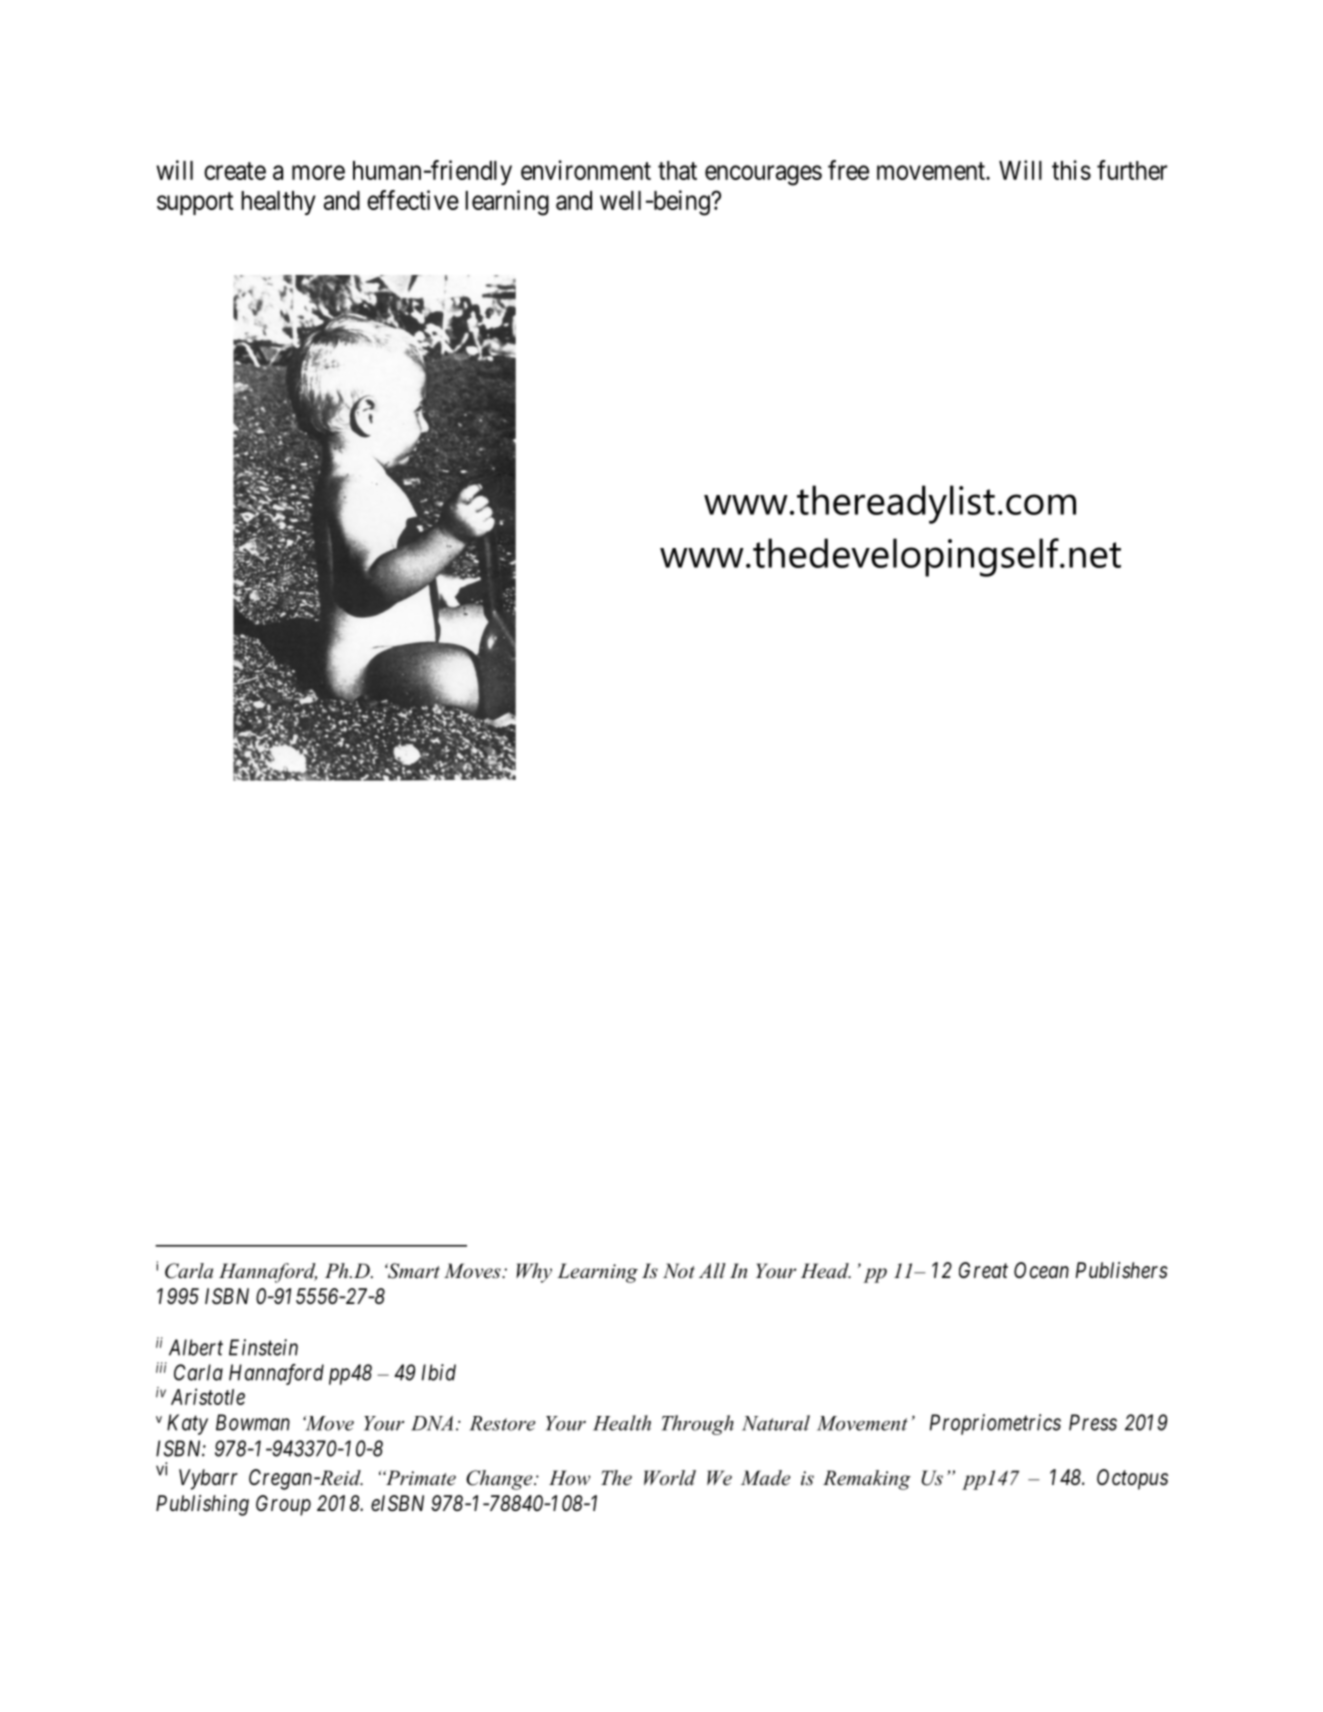  What do you see at coordinates (677, 170) in the document?
I see `that` at bounding box center [677, 170].
